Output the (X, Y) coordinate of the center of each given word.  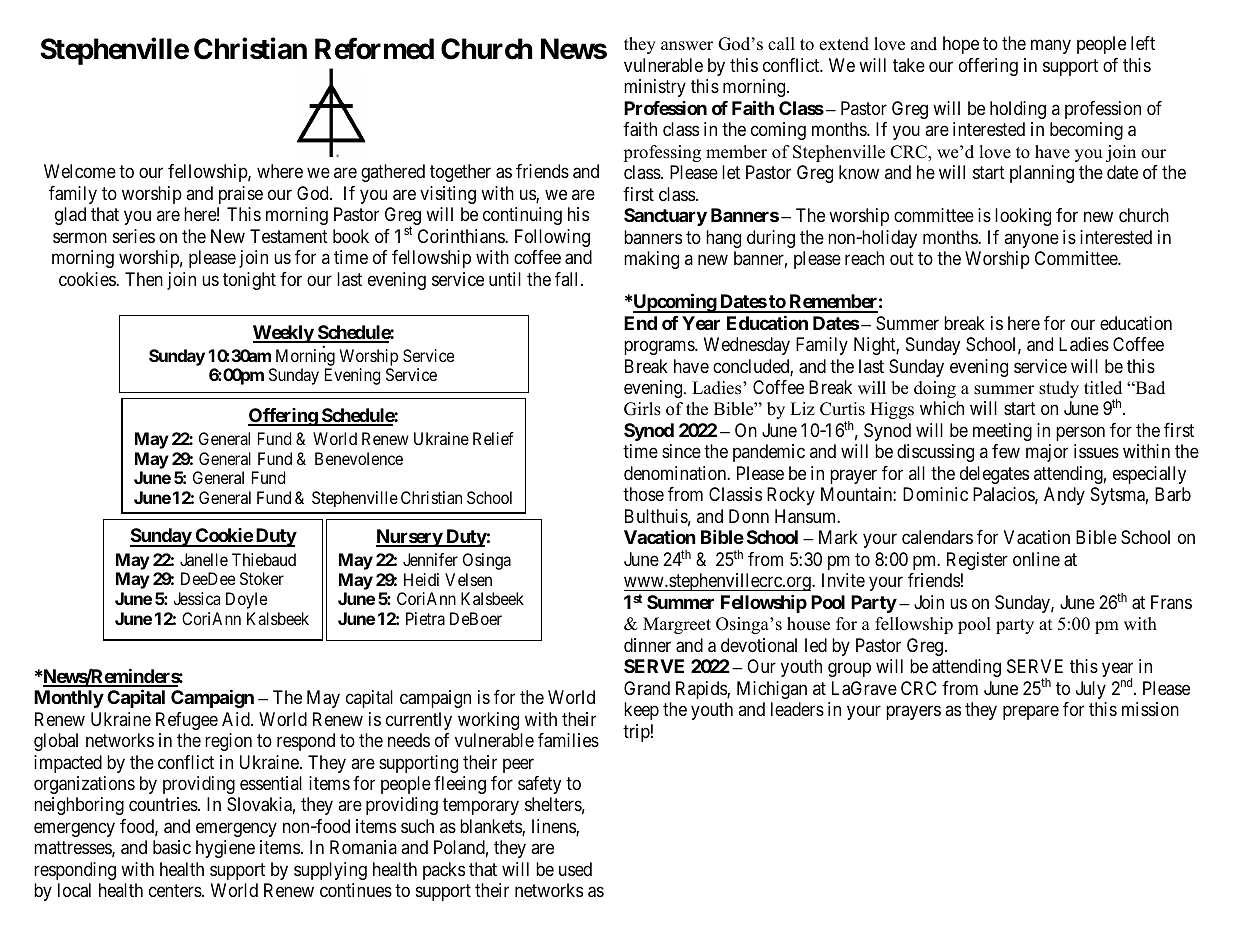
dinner (647, 645)
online (1036, 559)
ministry (655, 88)
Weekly (284, 334)
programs (660, 348)
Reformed (374, 49)
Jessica (196, 598)
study (1059, 389)
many (1051, 47)
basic (172, 847)
